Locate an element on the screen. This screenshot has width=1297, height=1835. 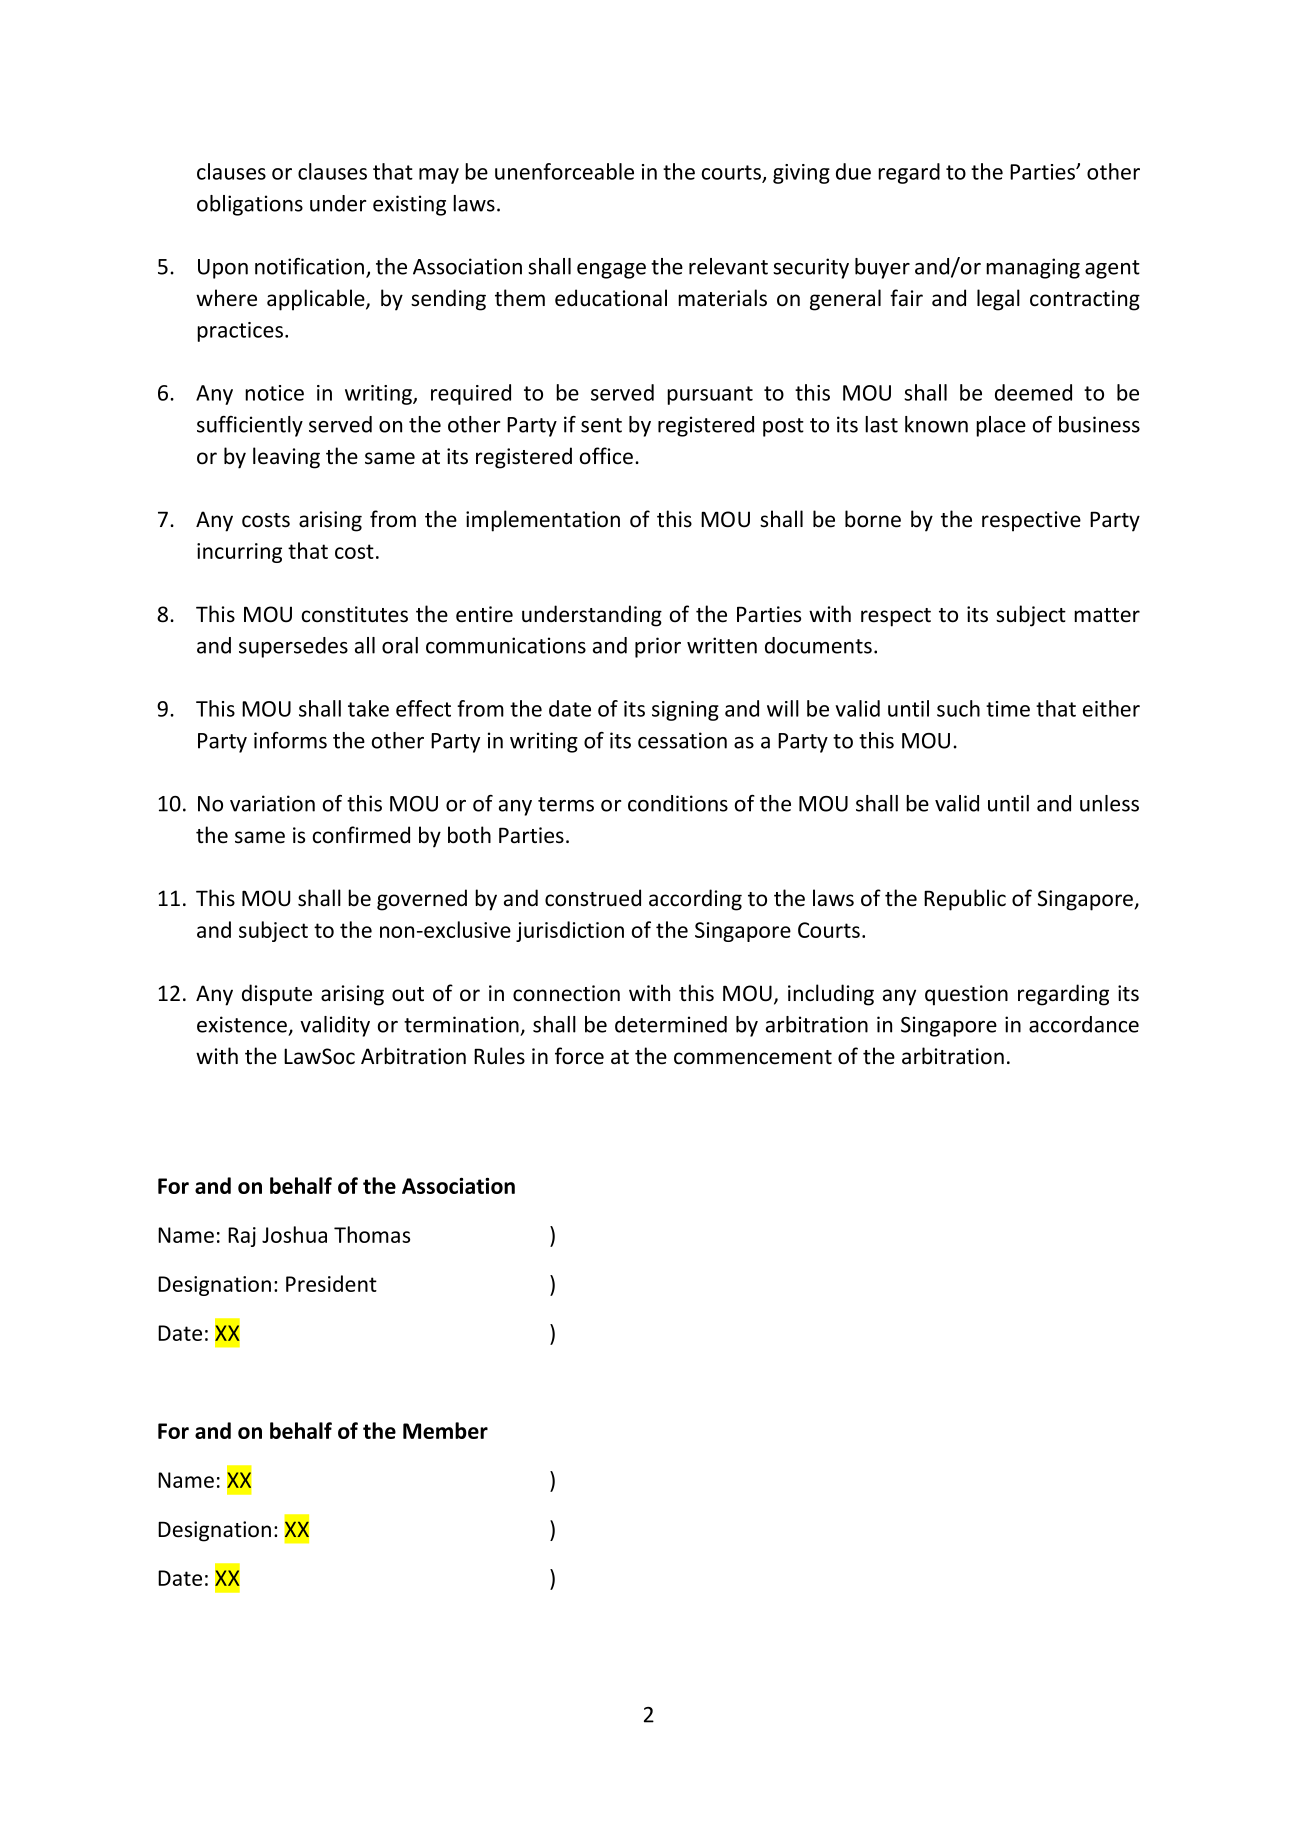
managing is located at coordinates (1033, 268).
